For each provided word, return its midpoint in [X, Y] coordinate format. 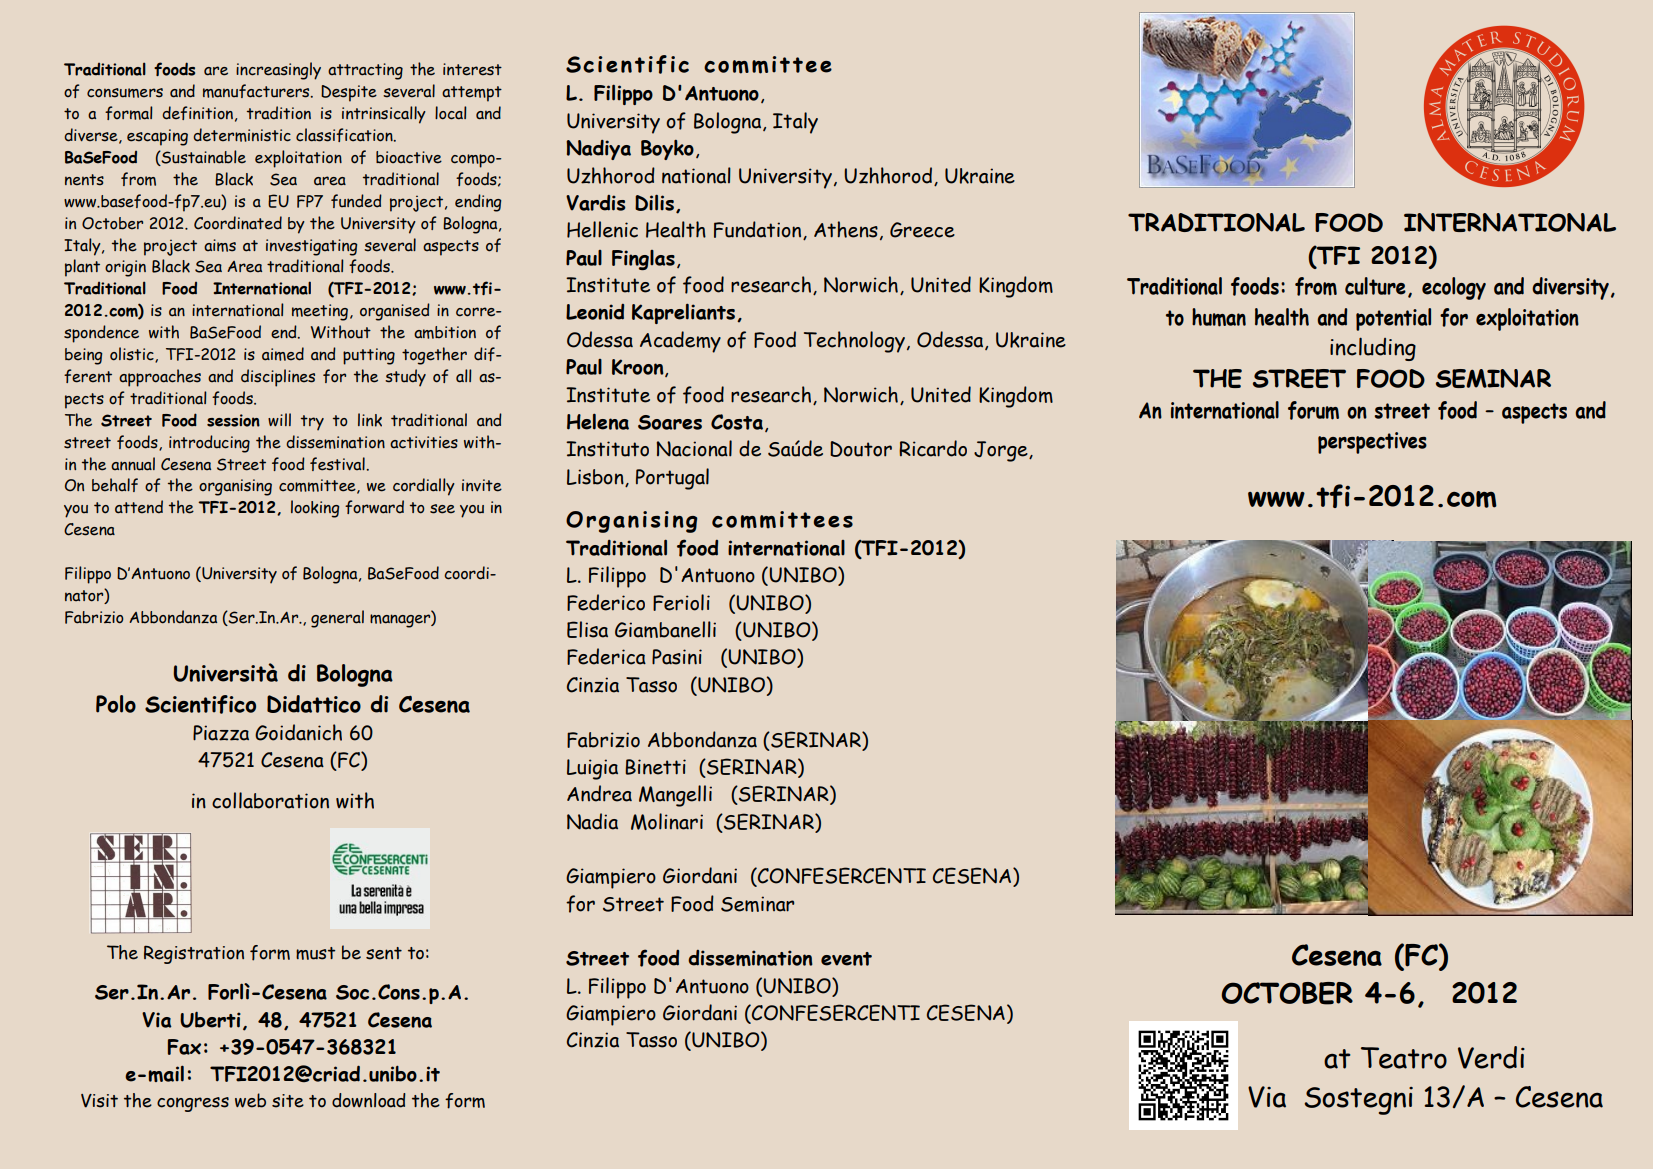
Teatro [1404, 1058]
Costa [737, 422]
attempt [472, 94]
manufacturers [257, 91]
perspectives [1372, 443]
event [846, 959]
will [279, 419]
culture [1375, 286]
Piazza [221, 733]
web [250, 1100]
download [369, 1100]
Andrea [599, 793]
